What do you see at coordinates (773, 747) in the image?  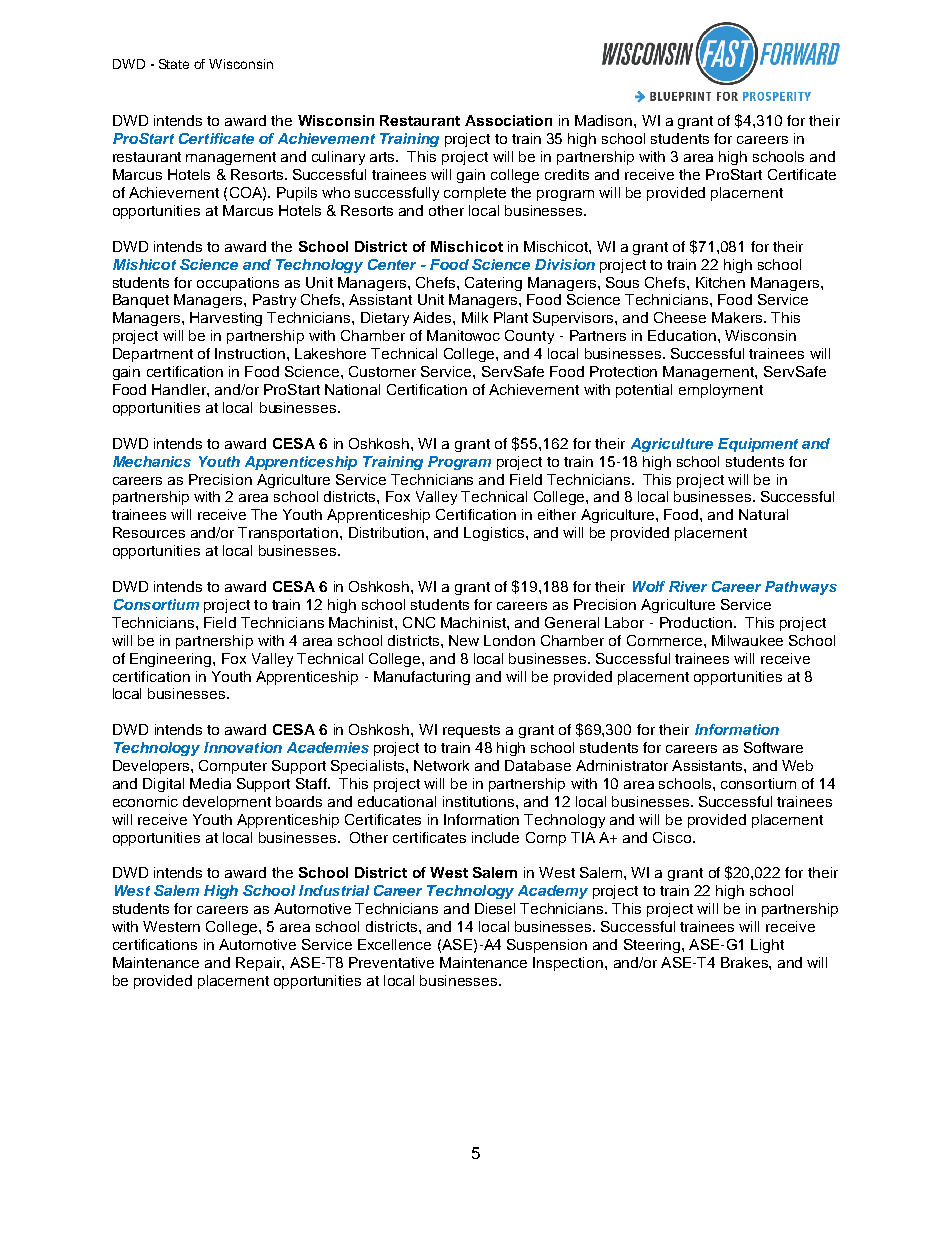 I see `Software` at bounding box center [773, 747].
